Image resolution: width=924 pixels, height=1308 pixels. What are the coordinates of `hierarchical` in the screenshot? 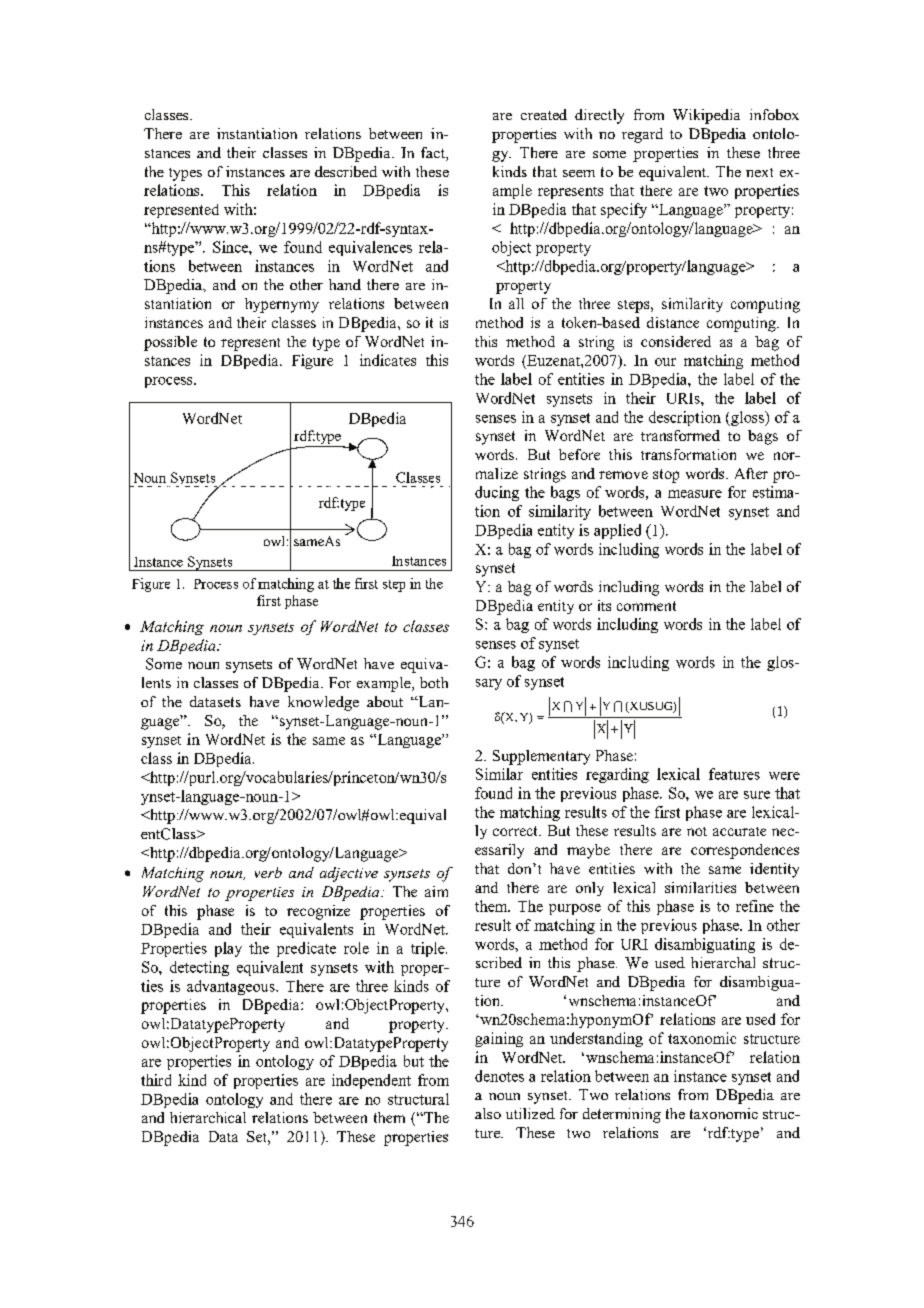 It's located at (208, 1117).
